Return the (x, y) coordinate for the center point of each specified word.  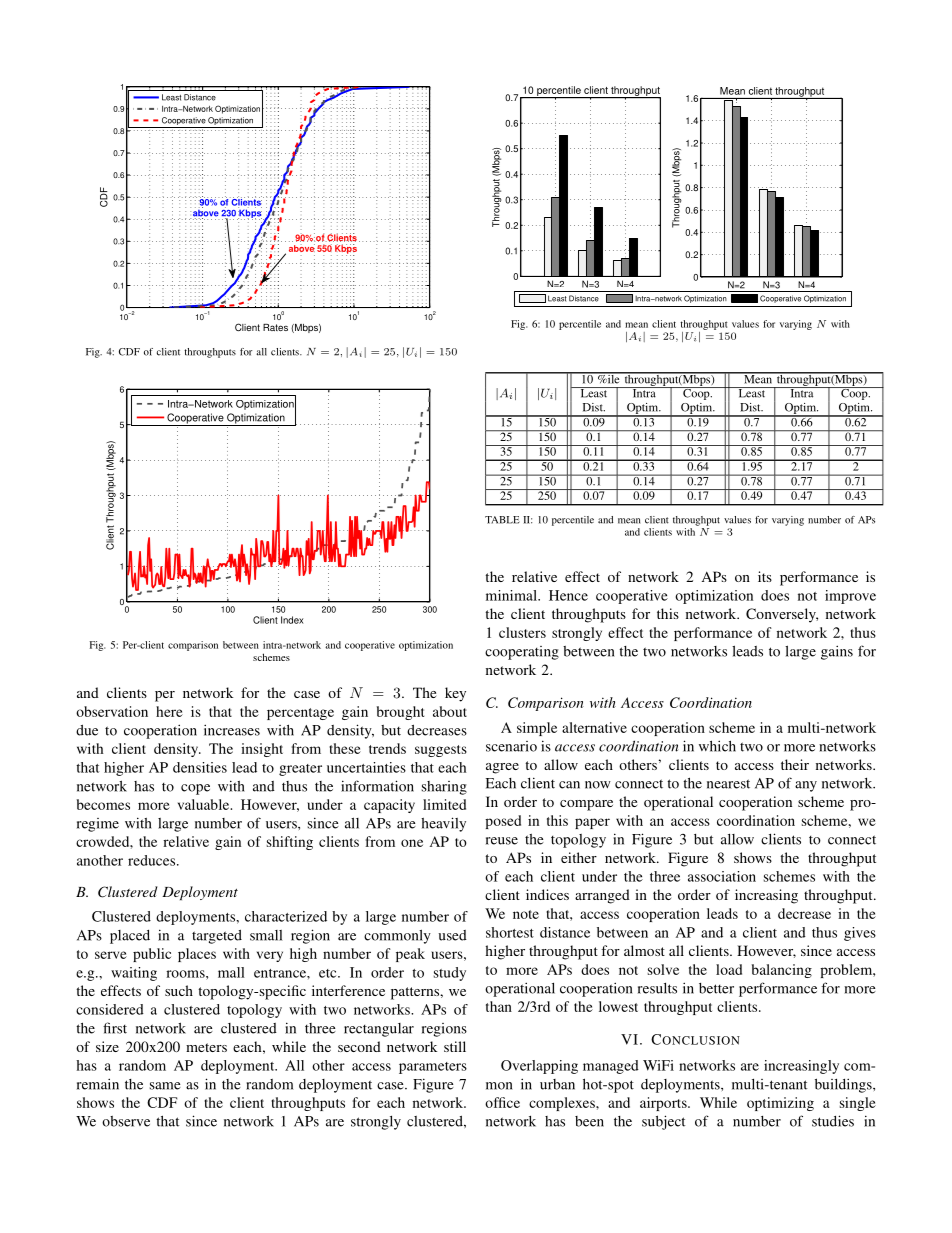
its (765, 576)
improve (850, 597)
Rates (275, 327)
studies (833, 1121)
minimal (512, 595)
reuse (502, 841)
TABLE (502, 520)
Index (292, 620)
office (502, 1102)
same (165, 1086)
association (722, 876)
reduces (153, 860)
